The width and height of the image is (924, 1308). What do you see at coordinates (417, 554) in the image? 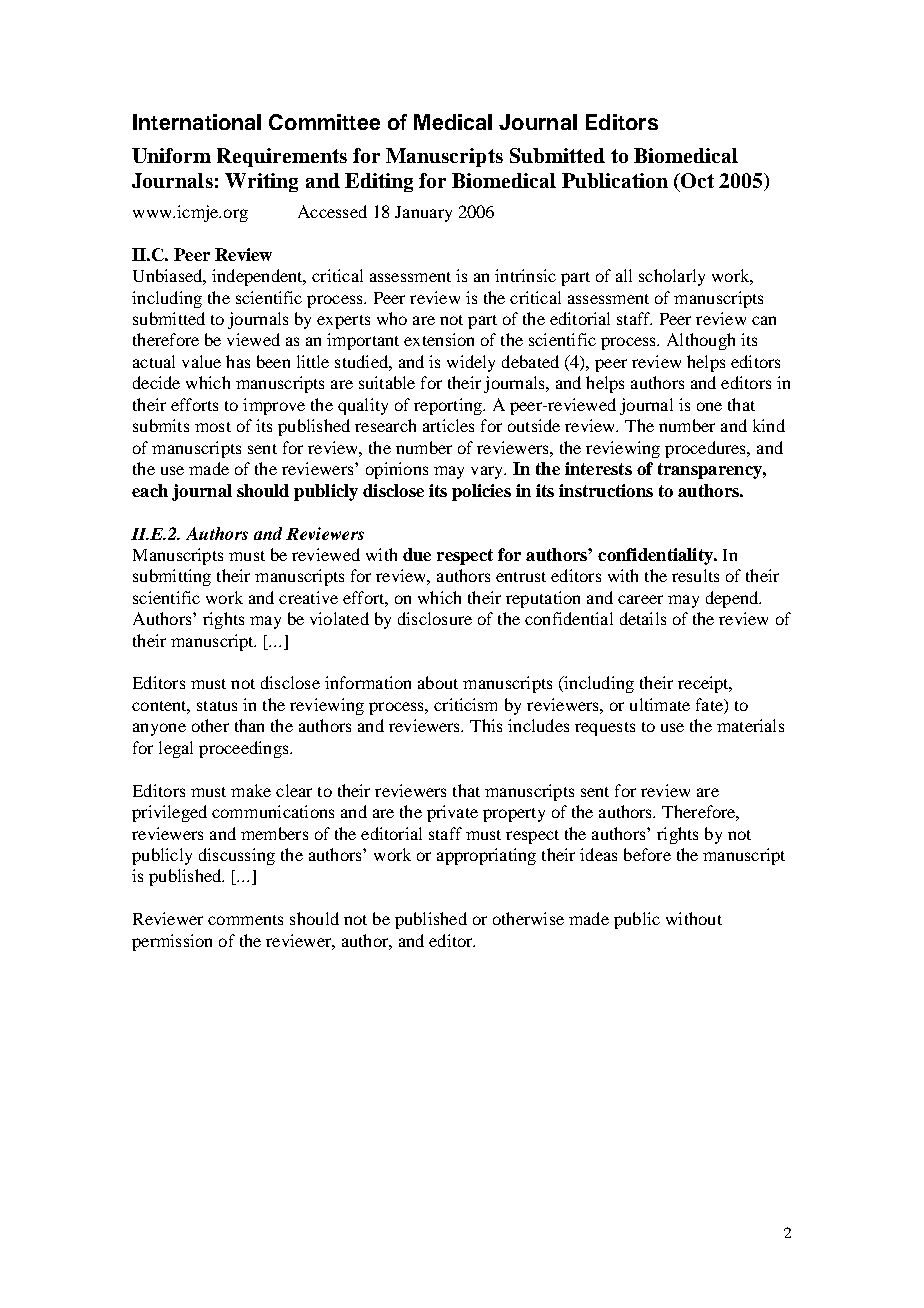
I see `due` at bounding box center [417, 554].
